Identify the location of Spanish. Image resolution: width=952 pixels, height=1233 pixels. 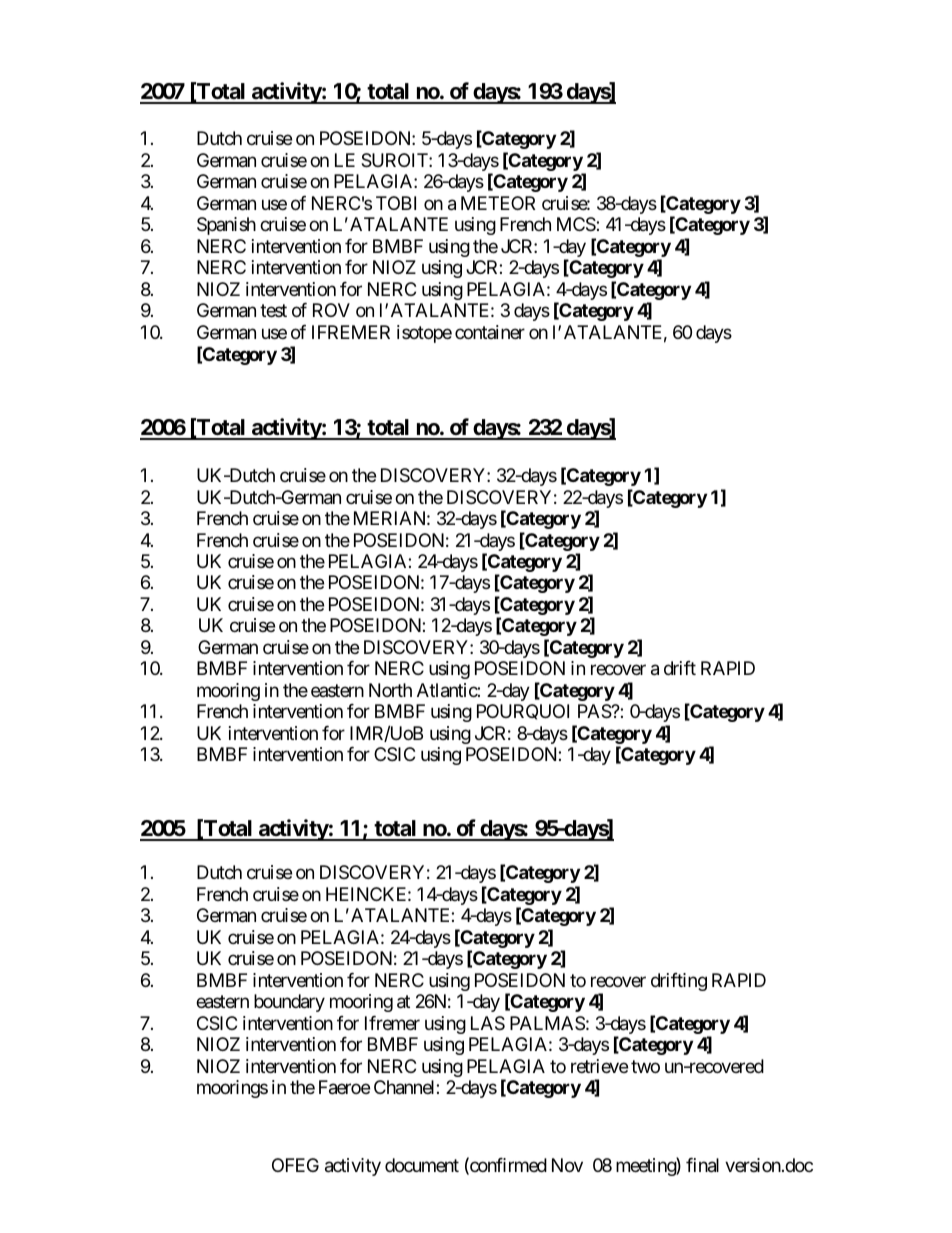
(226, 226).
